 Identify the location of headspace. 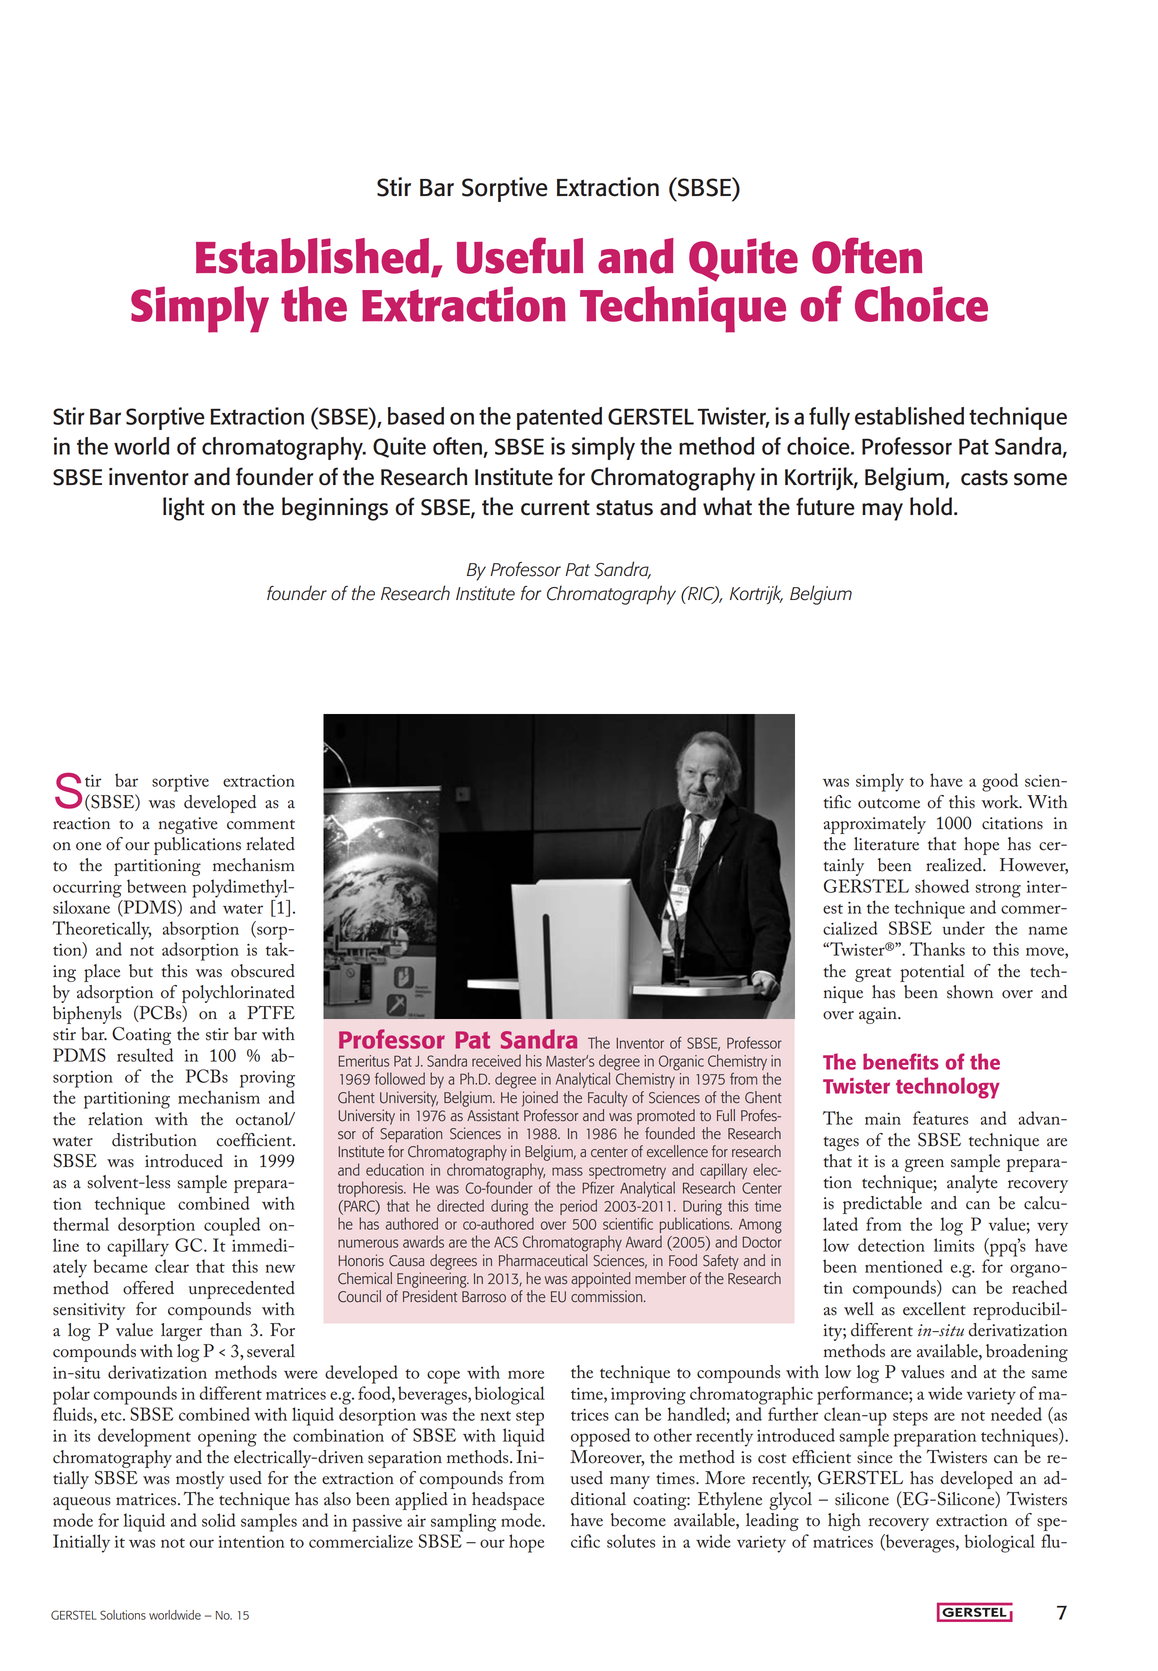
(508, 1501).
